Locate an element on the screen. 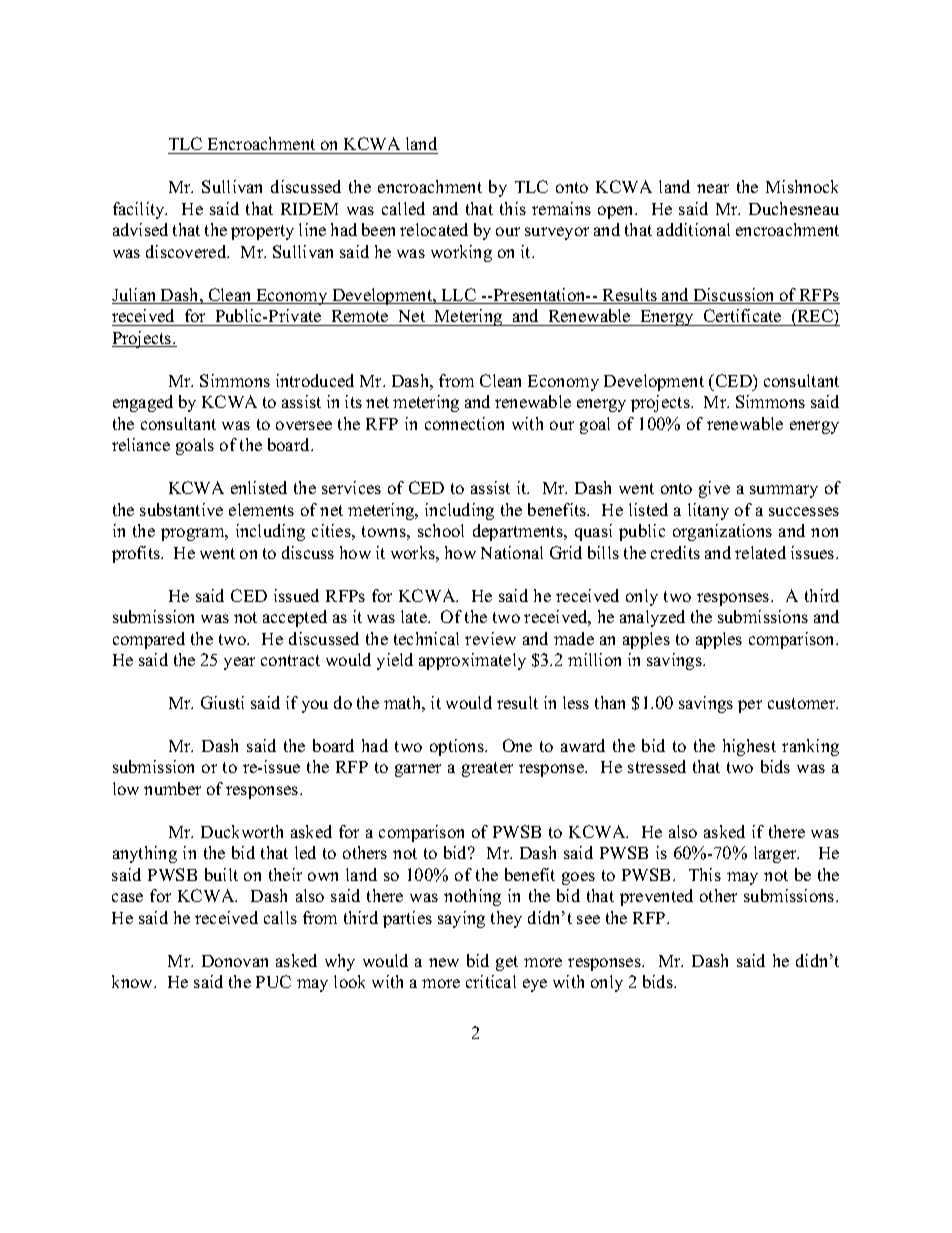 This screenshot has width=952, height=1233. reliance is located at coordinates (141, 444).
